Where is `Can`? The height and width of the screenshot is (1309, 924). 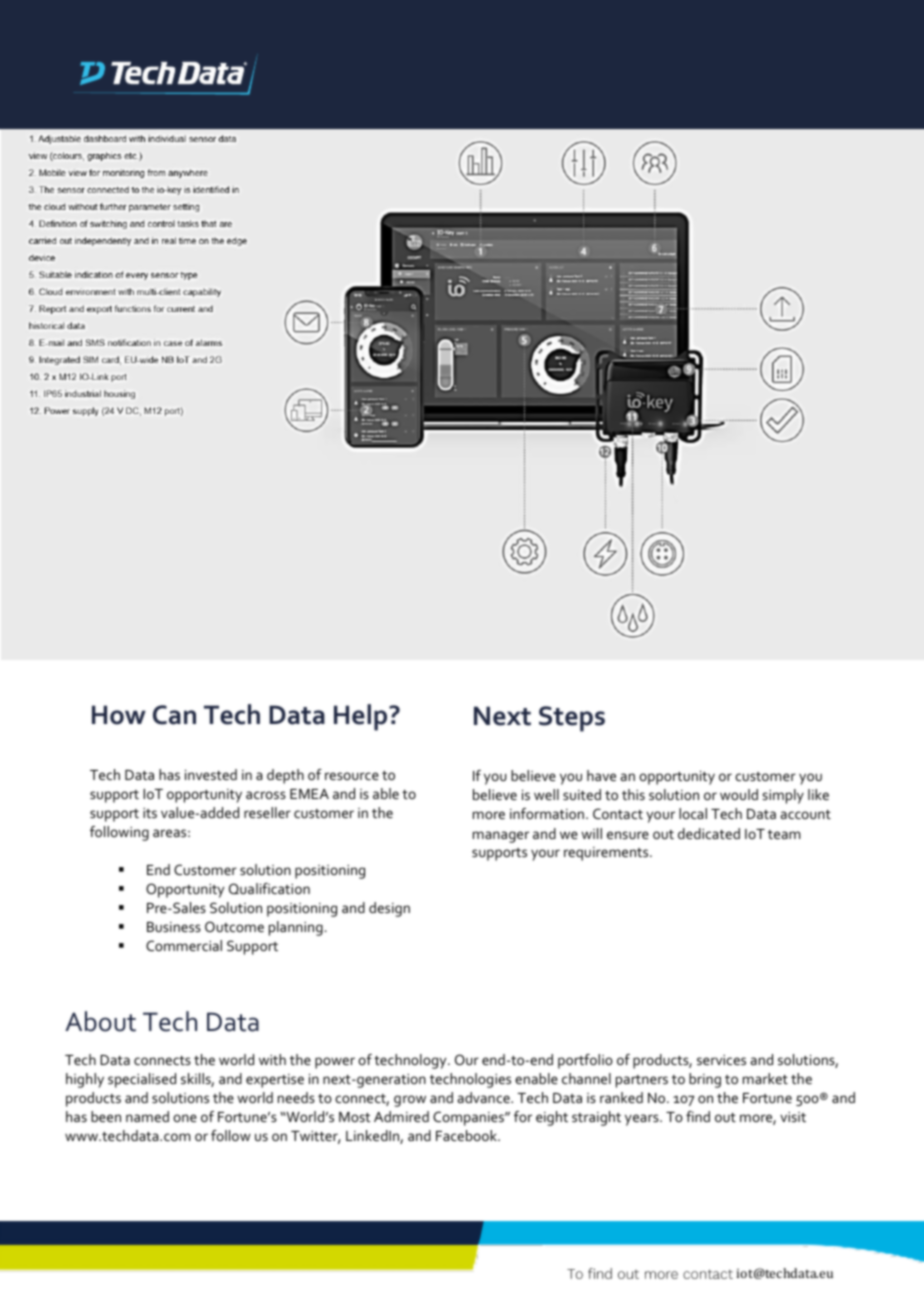 Can is located at coordinates (174, 715).
